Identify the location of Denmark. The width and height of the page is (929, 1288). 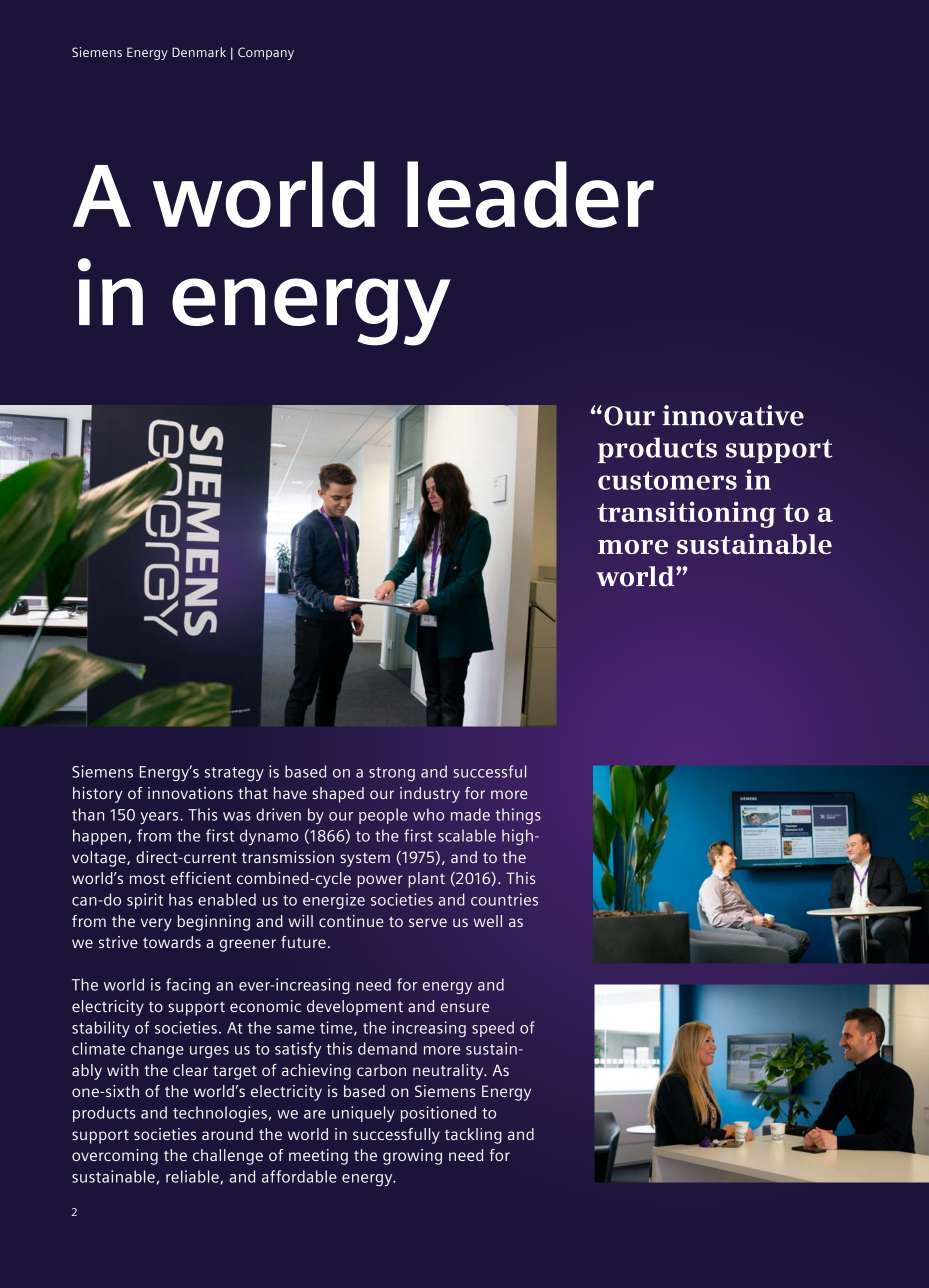
(199, 52).
